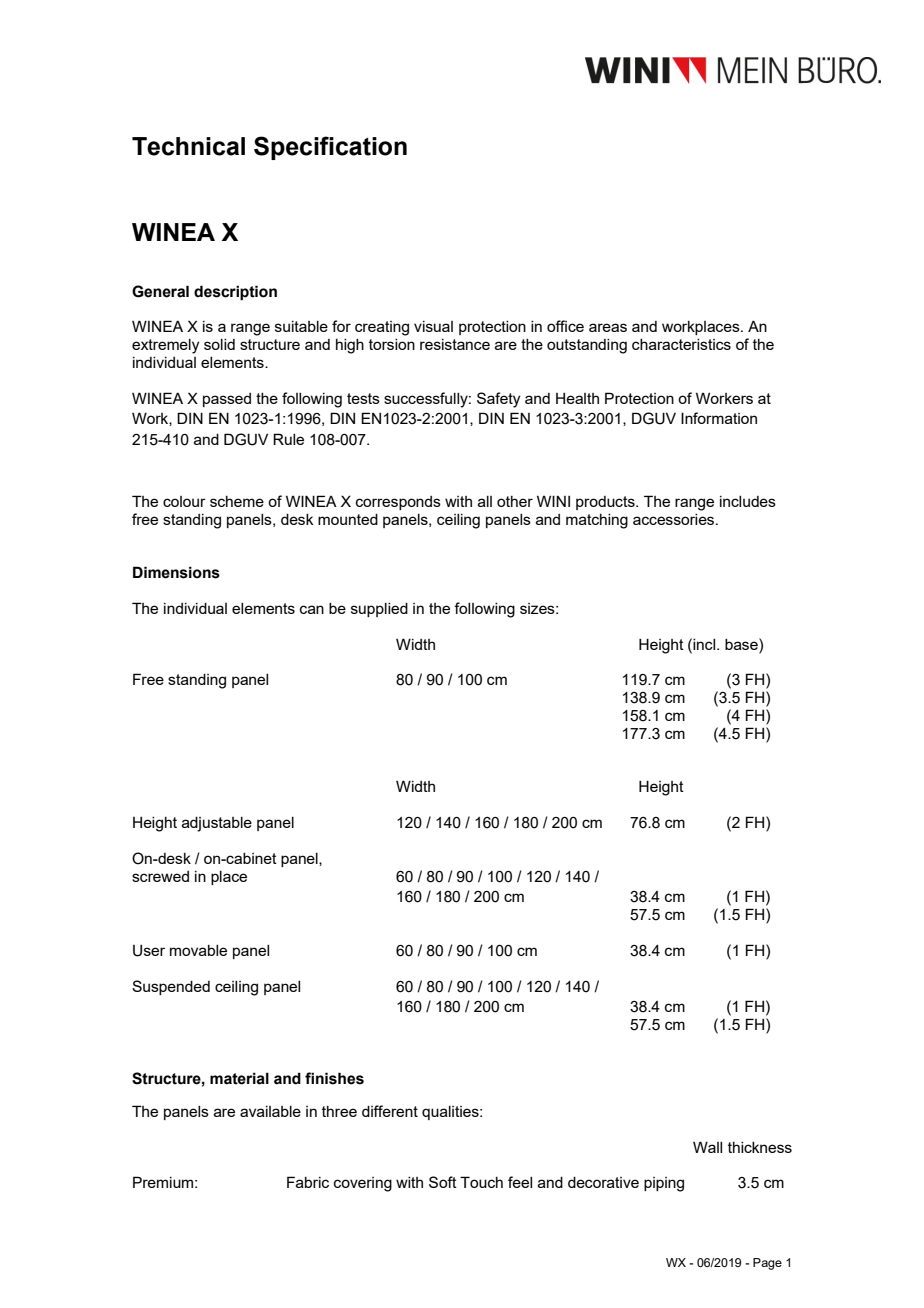 This image has height=1308, width=924. I want to click on Suspended, so click(171, 987).
